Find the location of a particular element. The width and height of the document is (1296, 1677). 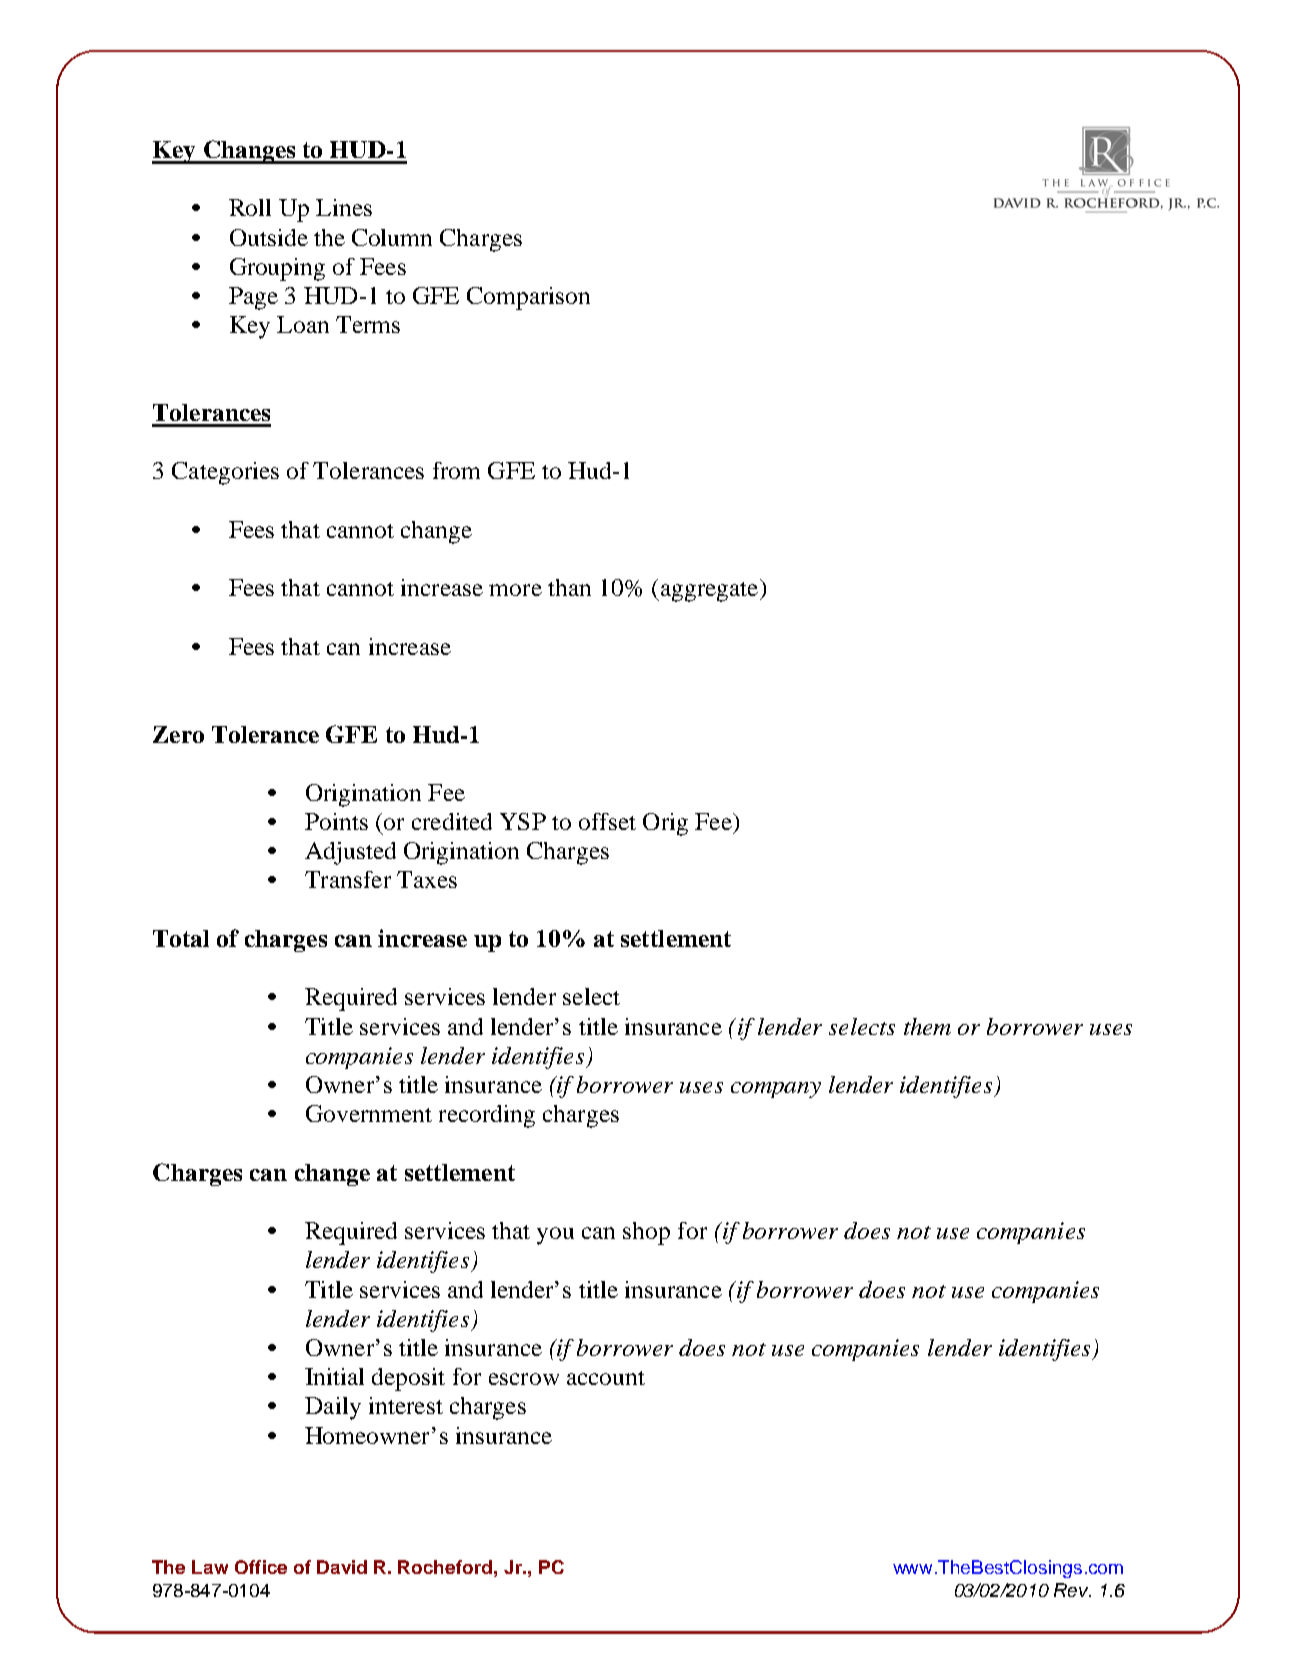

Office is located at coordinates (261, 1567).
